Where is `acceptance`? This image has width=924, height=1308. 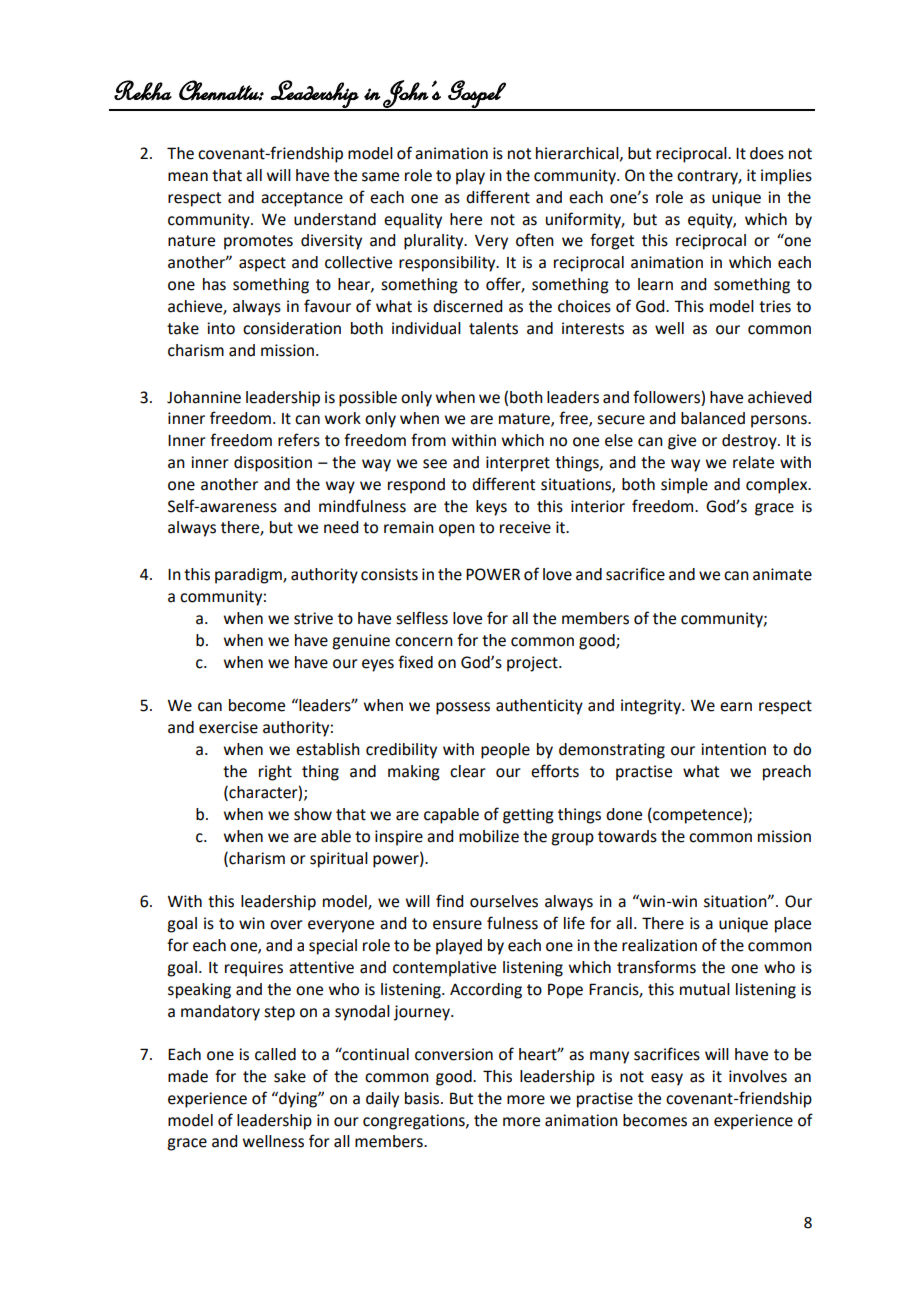 acceptance is located at coordinates (302, 199).
